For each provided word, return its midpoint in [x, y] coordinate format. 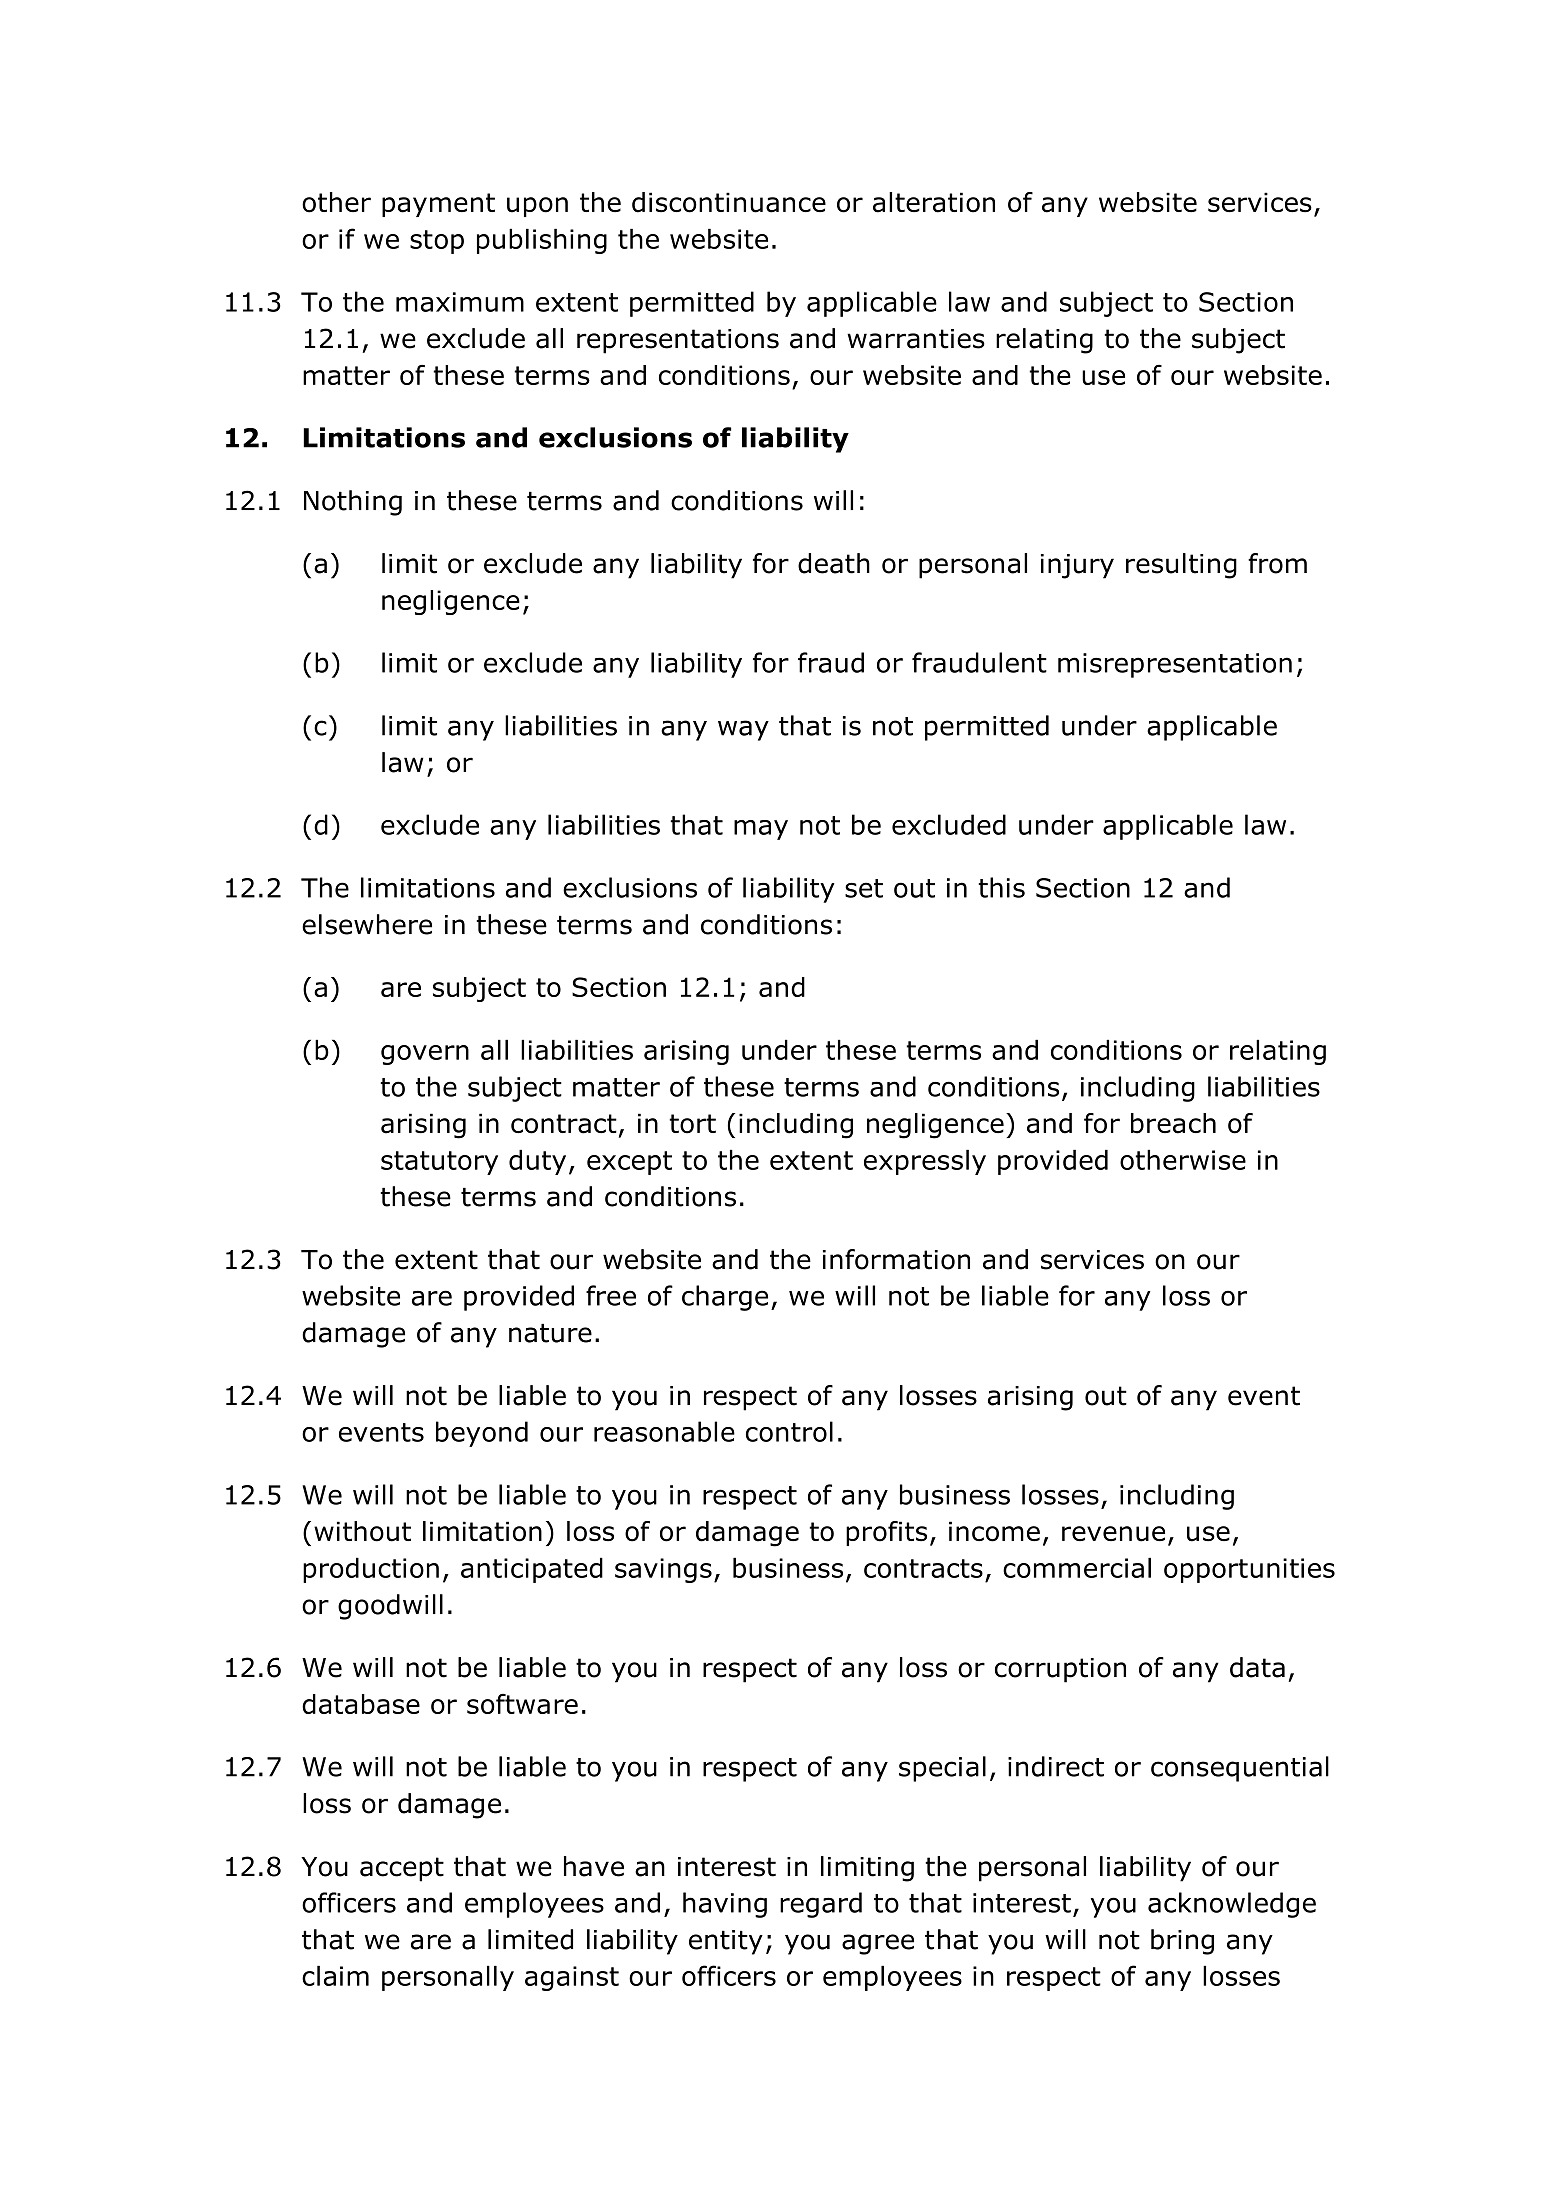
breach [1173, 1123]
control [789, 1431]
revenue [1113, 1534]
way [743, 730]
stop [437, 242]
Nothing [353, 503]
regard [821, 1905]
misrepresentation [1175, 665]
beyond [482, 1434]
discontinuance [729, 202]
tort [692, 1124]
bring [1182, 1942]
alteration [934, 202]
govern [425, 1055]
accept [402, 1869]
